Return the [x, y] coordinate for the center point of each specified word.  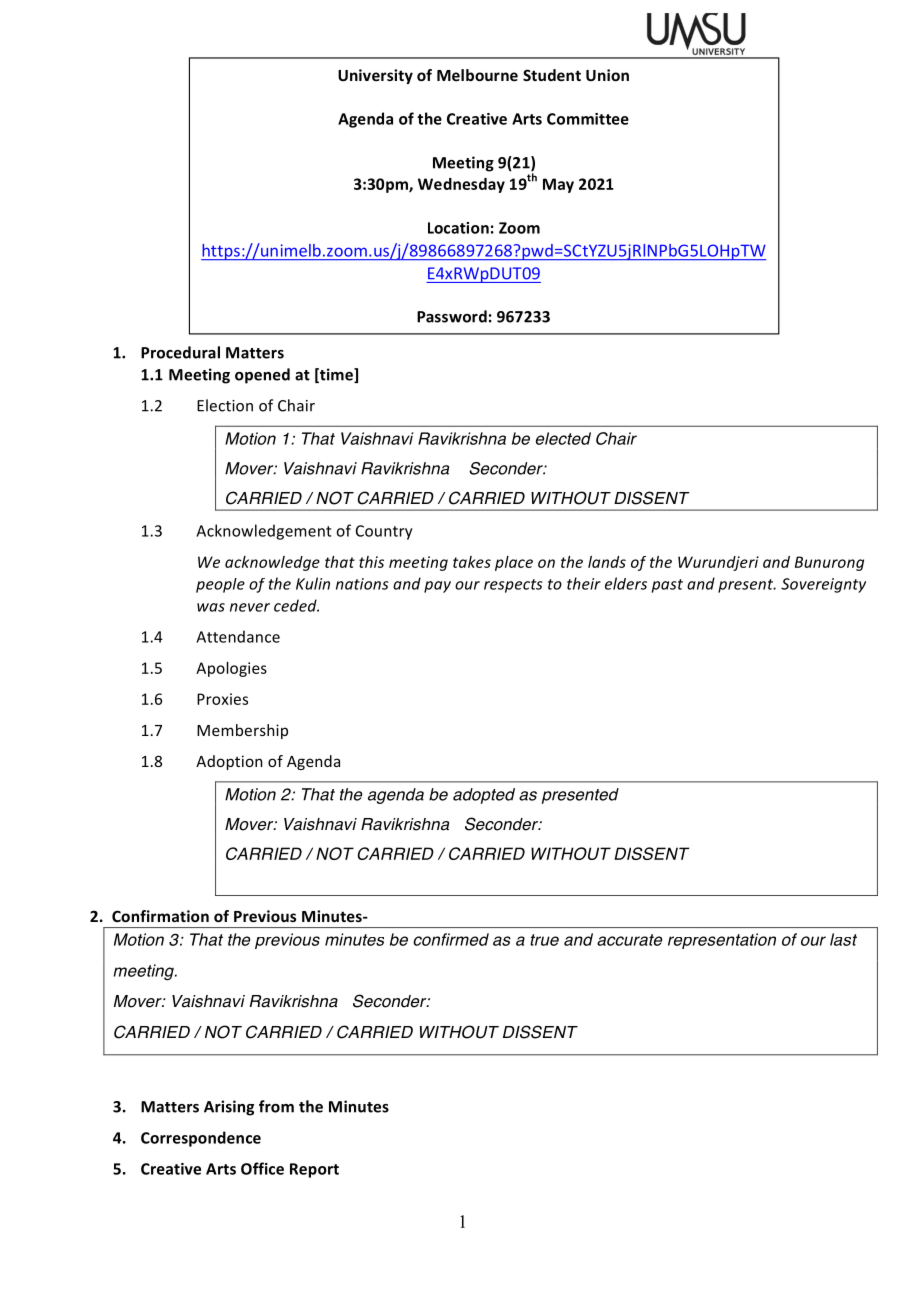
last [843, 939]
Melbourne [477, 75]
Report [314, 1170]
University [375, 76]
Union [607, 75]
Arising [229, 1108]
